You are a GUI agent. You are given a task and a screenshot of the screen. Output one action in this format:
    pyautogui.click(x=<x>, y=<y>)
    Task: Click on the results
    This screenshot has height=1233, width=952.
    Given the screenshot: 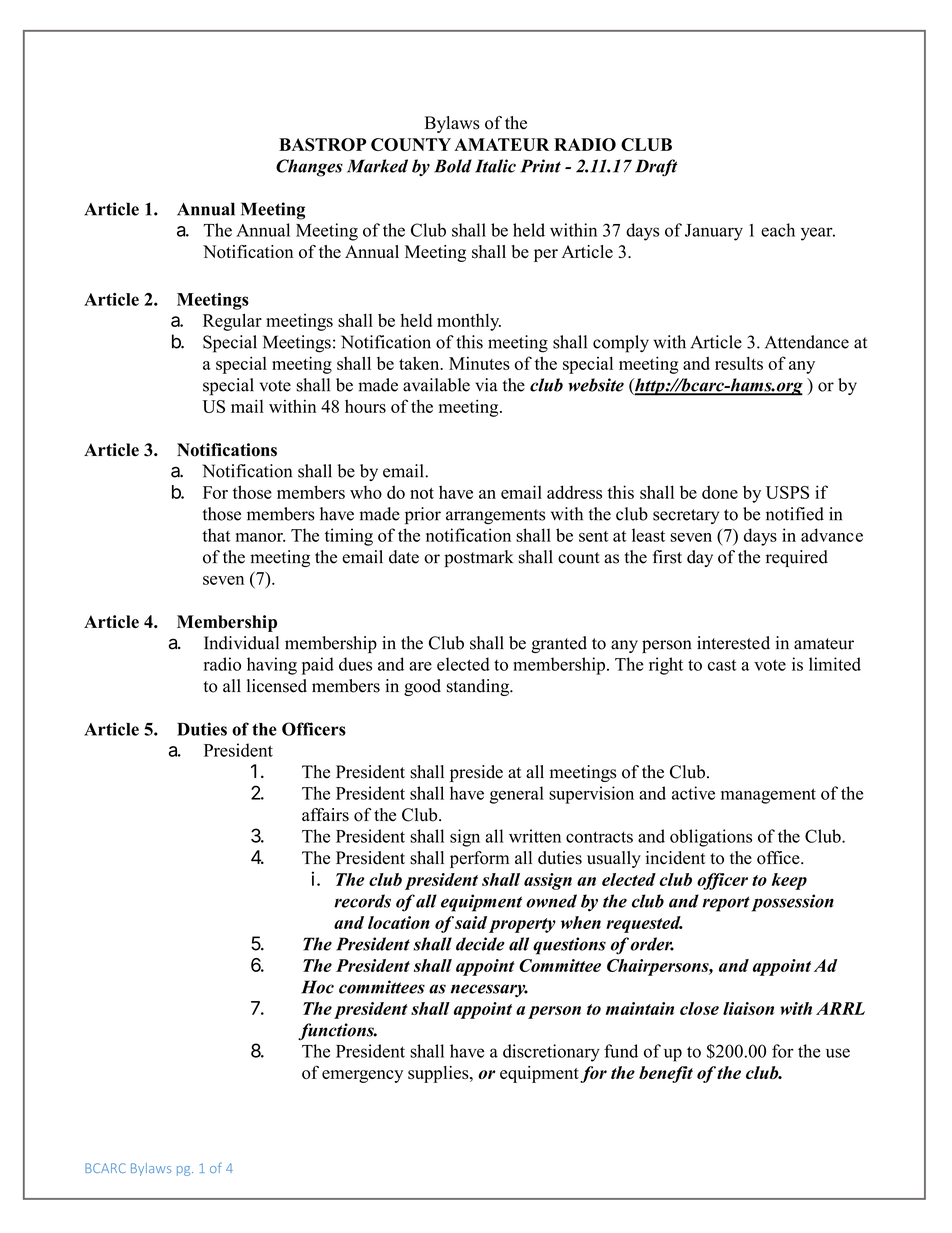 What is the action you would take?
    pyautogui.click(x=739, y=363)
